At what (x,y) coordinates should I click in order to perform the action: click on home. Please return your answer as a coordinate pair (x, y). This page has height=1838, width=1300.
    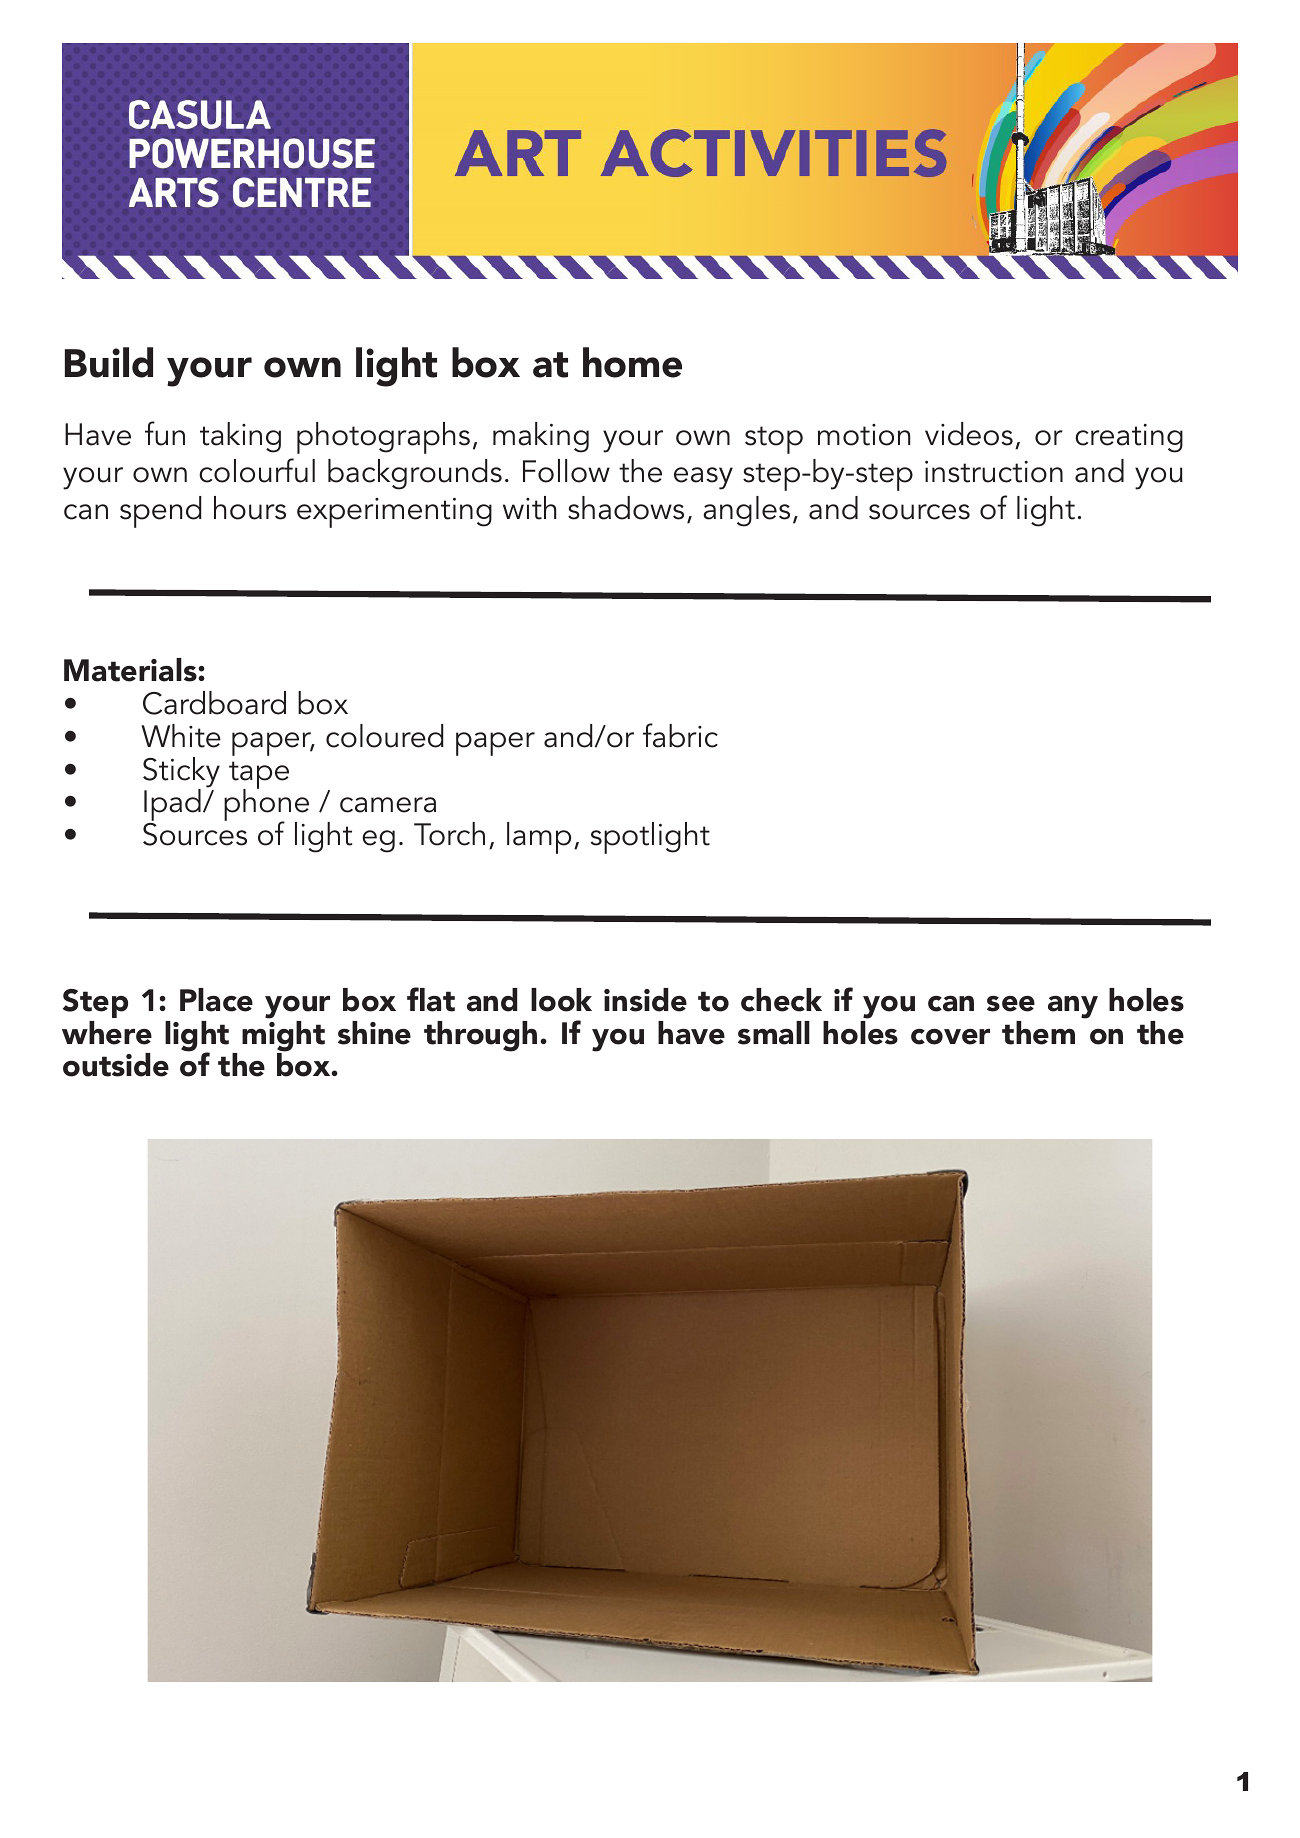
    Looking at the image, I should click on (632, 362).
